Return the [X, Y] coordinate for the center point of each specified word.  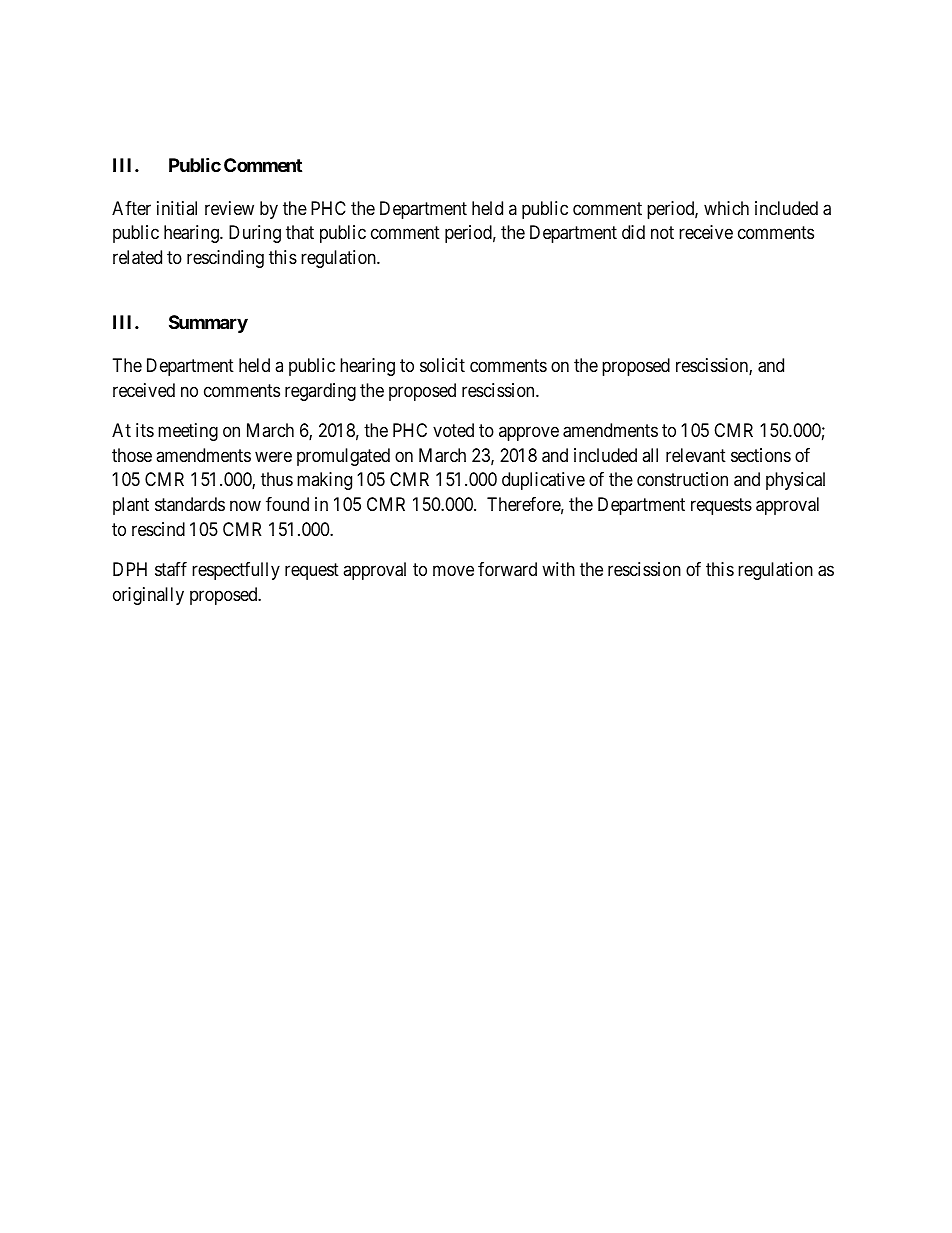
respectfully [236, 571]
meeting [188, 432]
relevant [696, 455]
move [453, 571]
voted [453, 430]
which [726, 208]
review [229, 208]
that [300, 232]
